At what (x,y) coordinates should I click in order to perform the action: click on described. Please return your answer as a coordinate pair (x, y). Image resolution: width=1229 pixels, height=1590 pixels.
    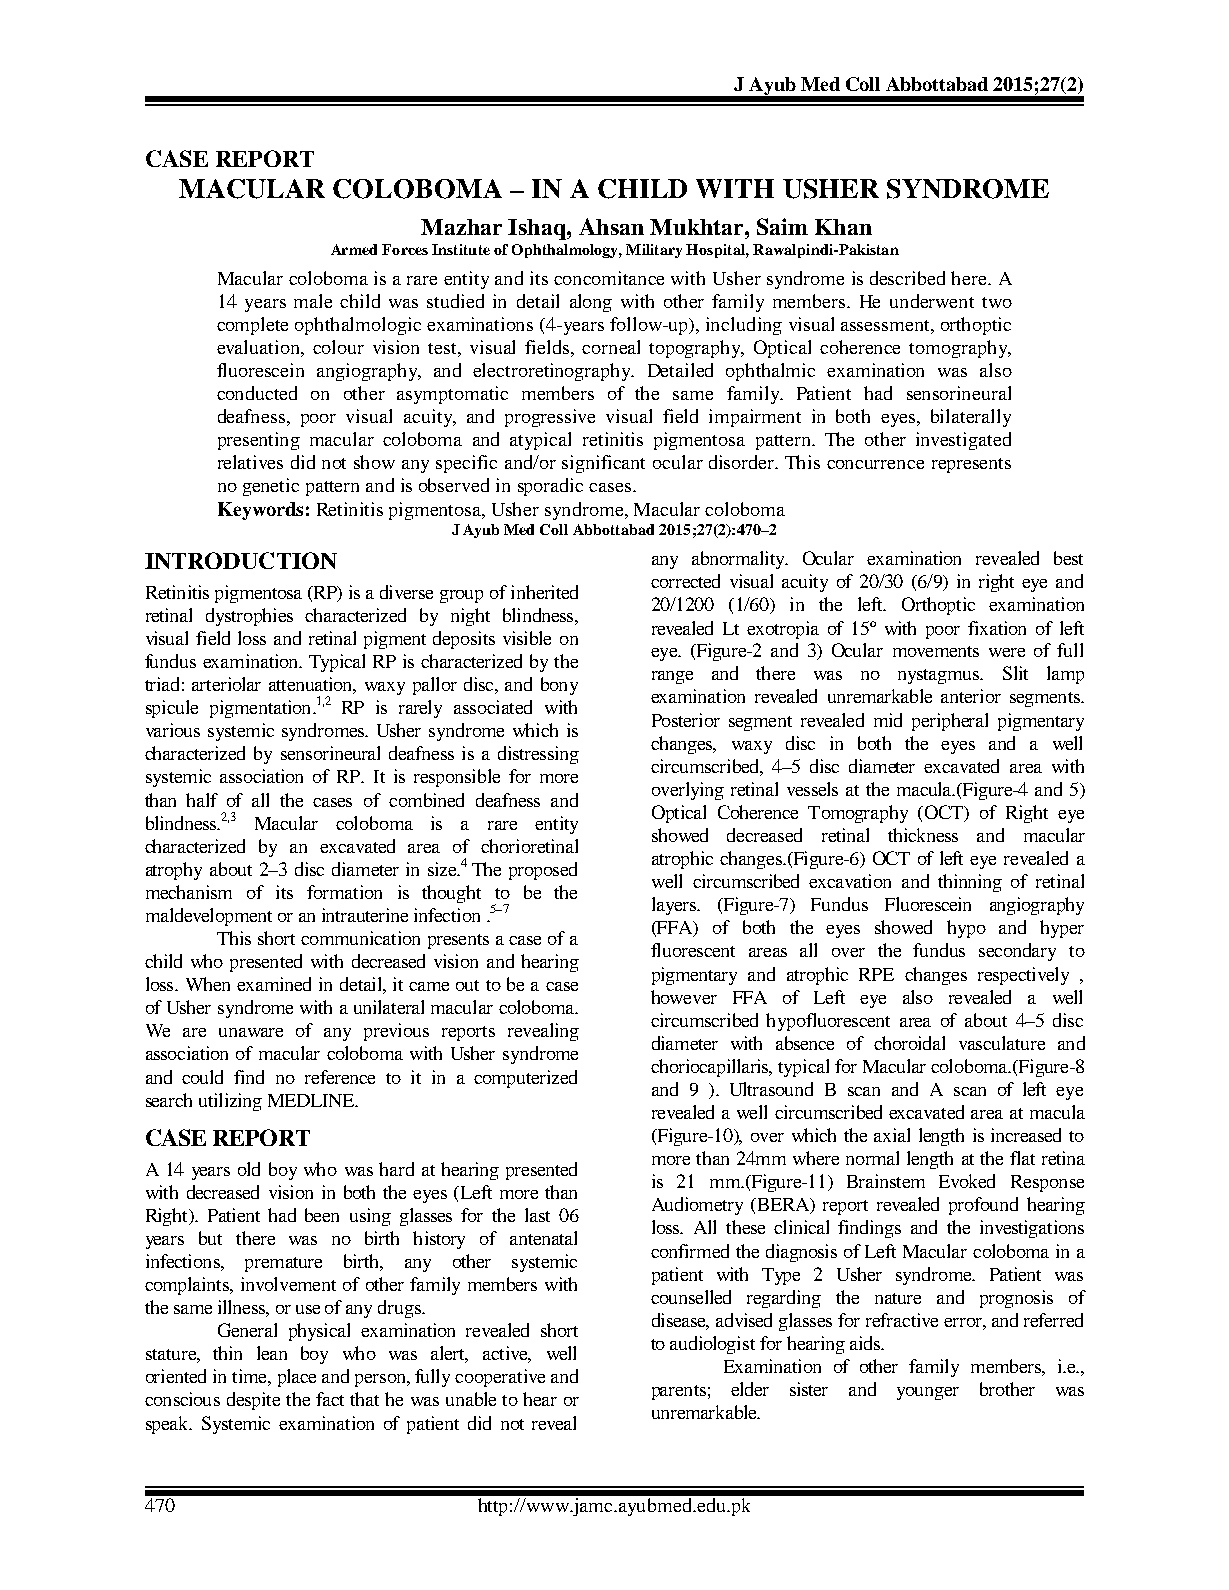
    Looking at the image, I should click on (907, 278).
